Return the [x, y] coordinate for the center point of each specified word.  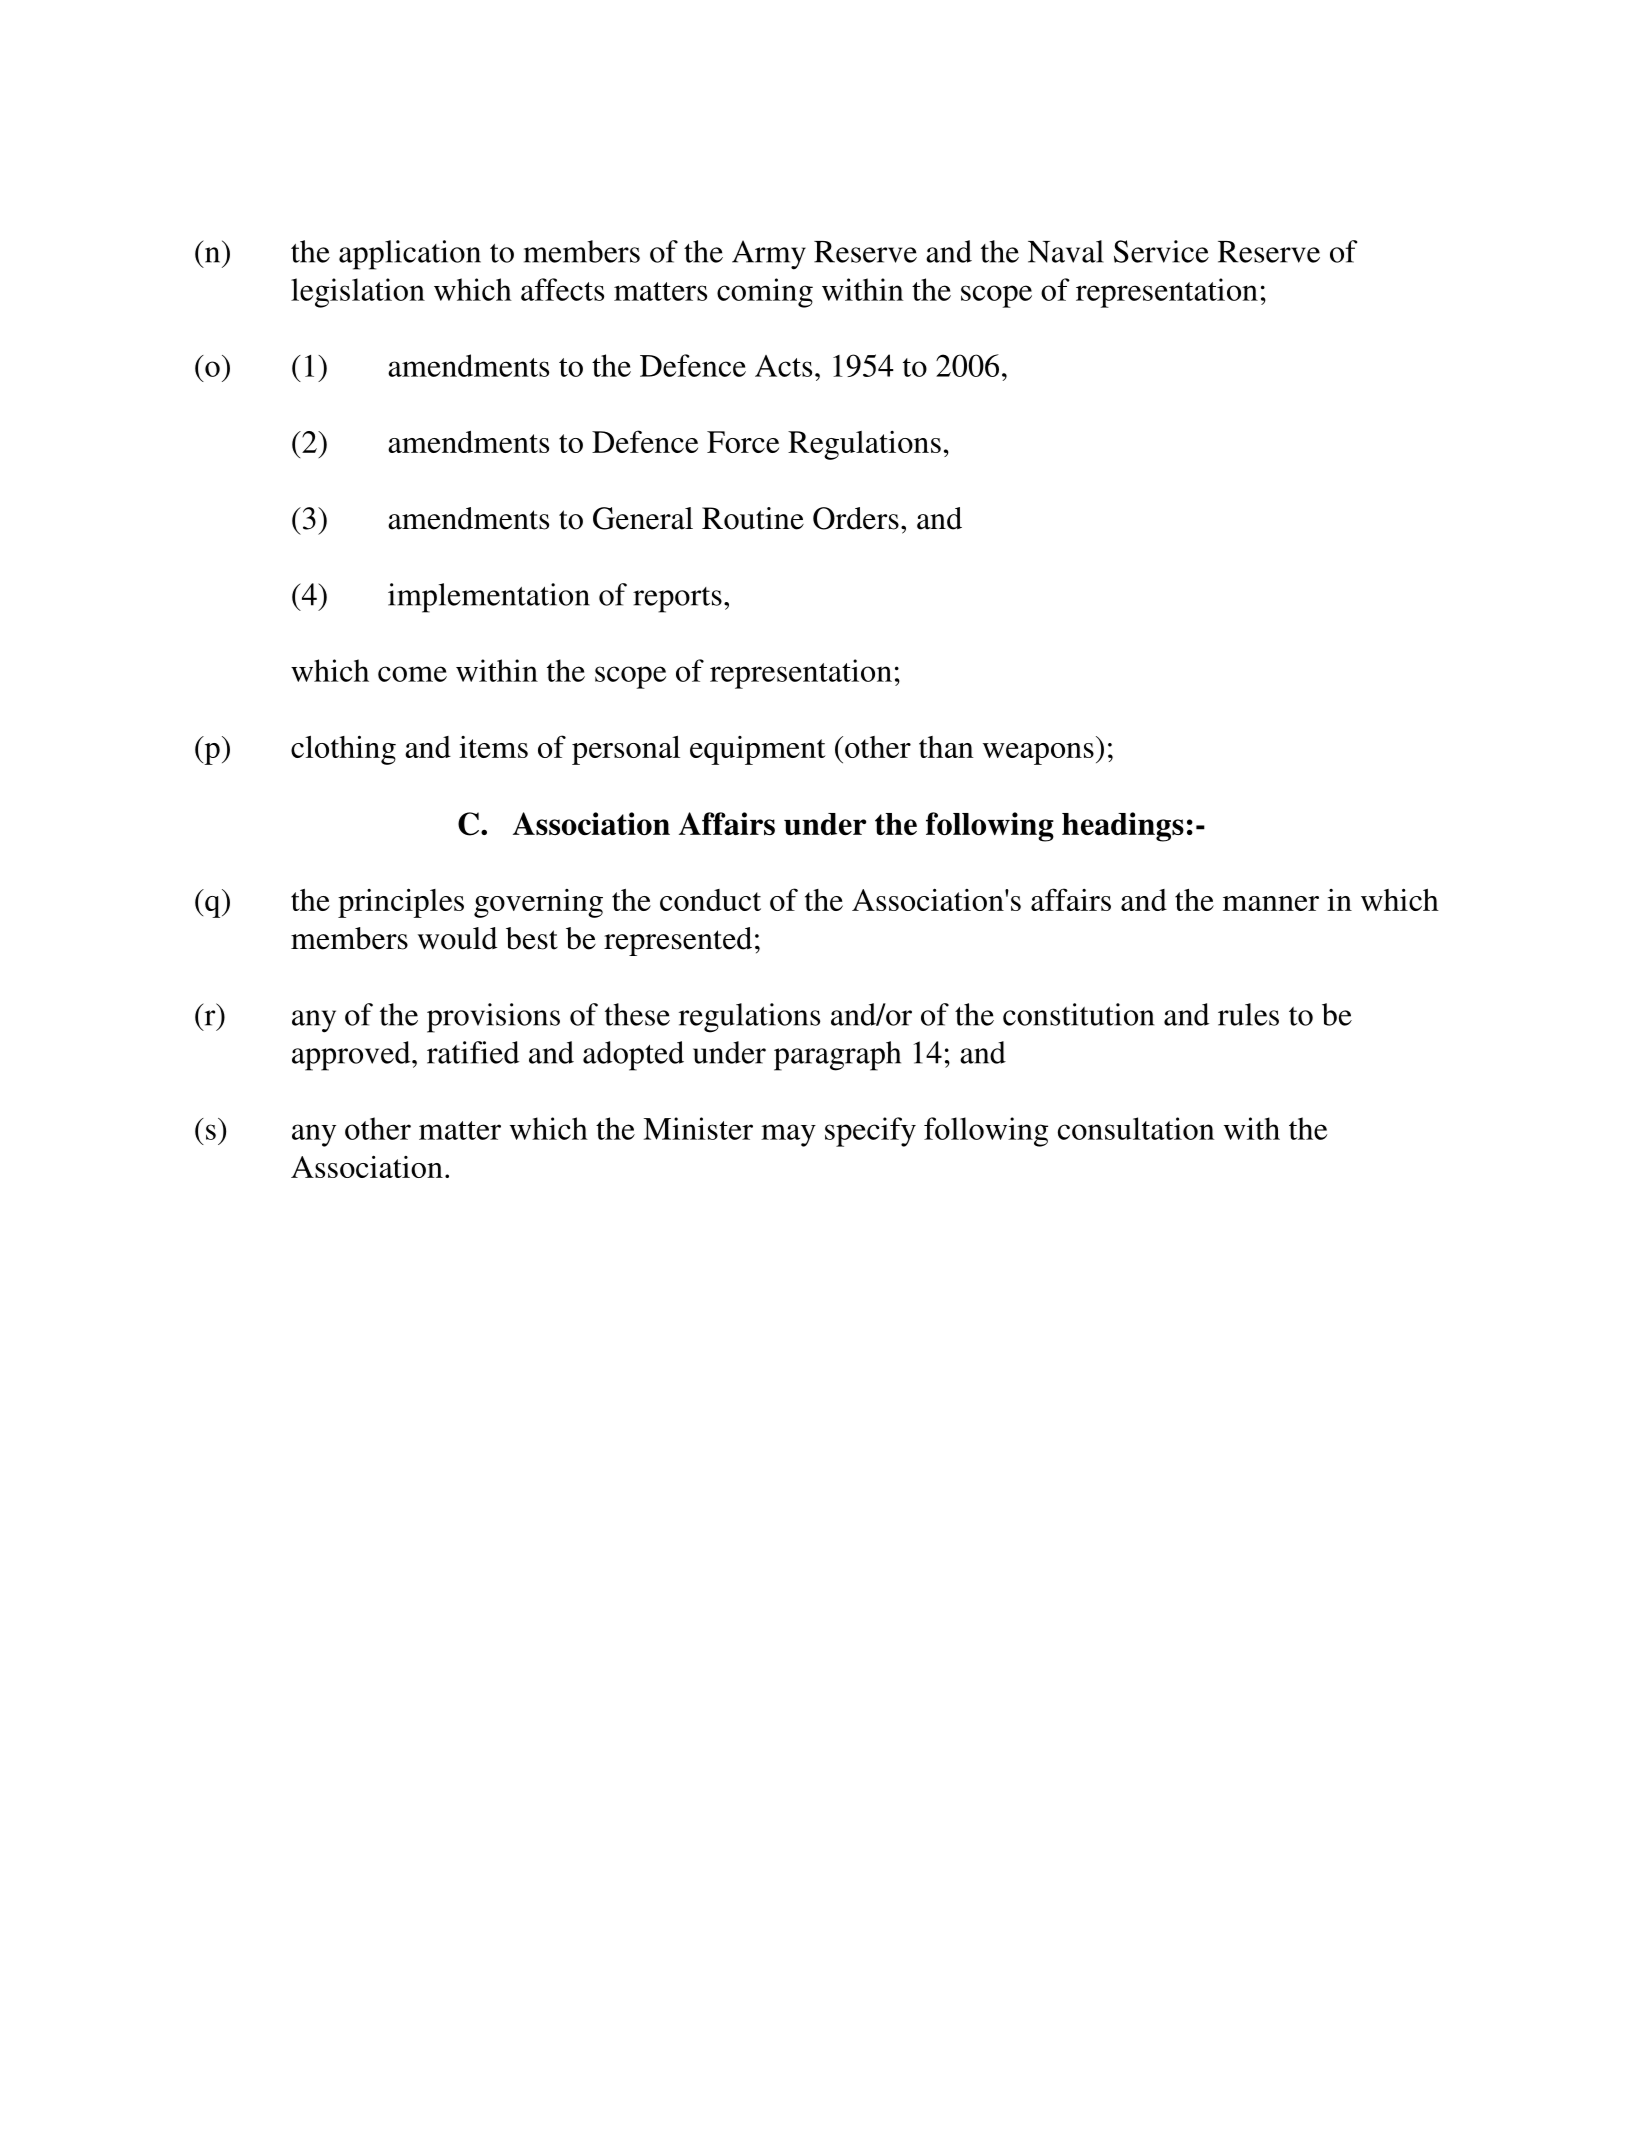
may [788, 1135]
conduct [710, 900]
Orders [856, 518]
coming [765, 293]
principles [401, 903]
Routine [753, 518]
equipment [758, 750]
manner [1271, 903]
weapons [1038, 754]
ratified [473, 1052]
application [410, 255]
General [643, 518]
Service [1161, 251]
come [412, 674]
